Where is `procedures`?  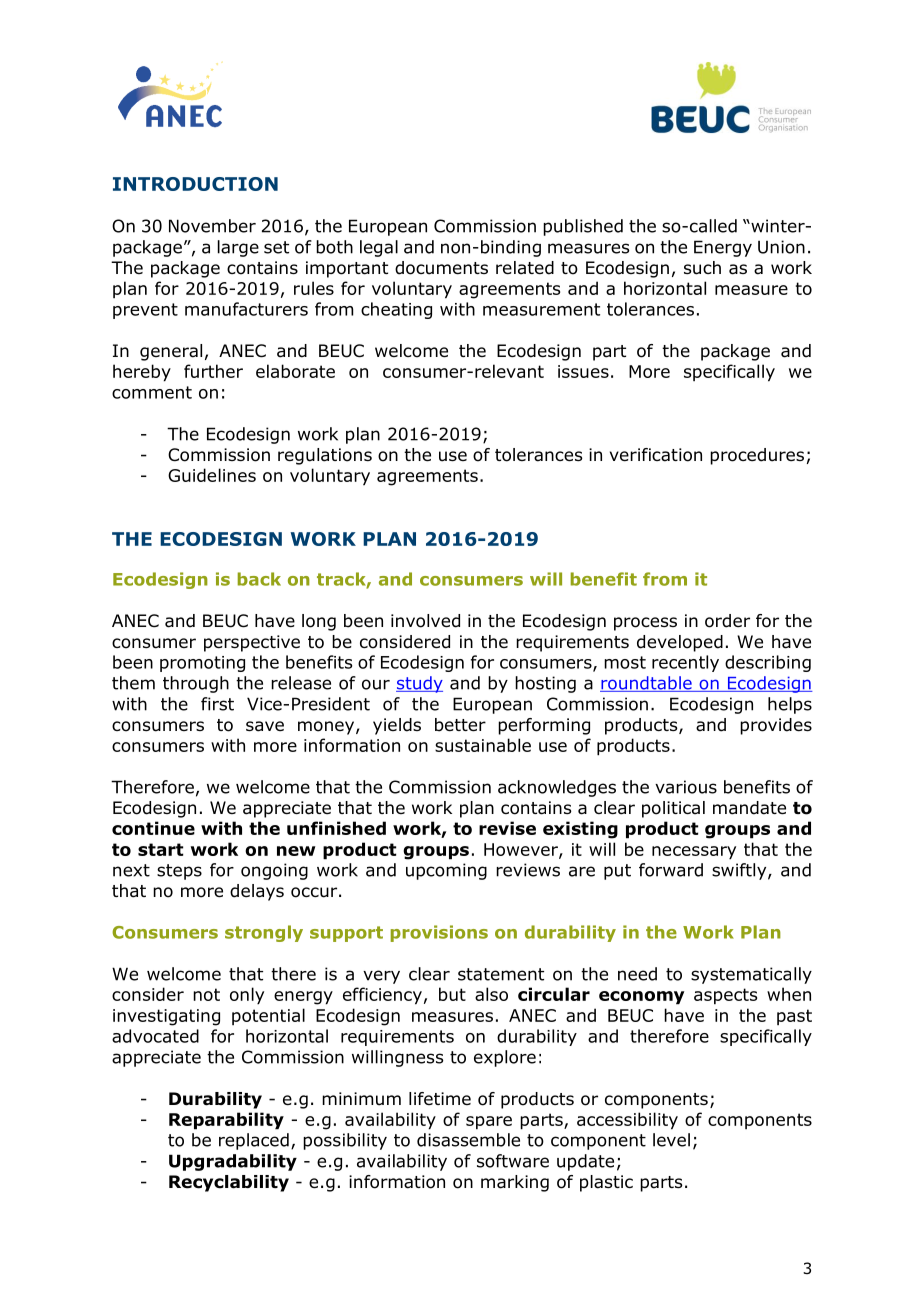
procedures is located at coordinates (757, 456).
